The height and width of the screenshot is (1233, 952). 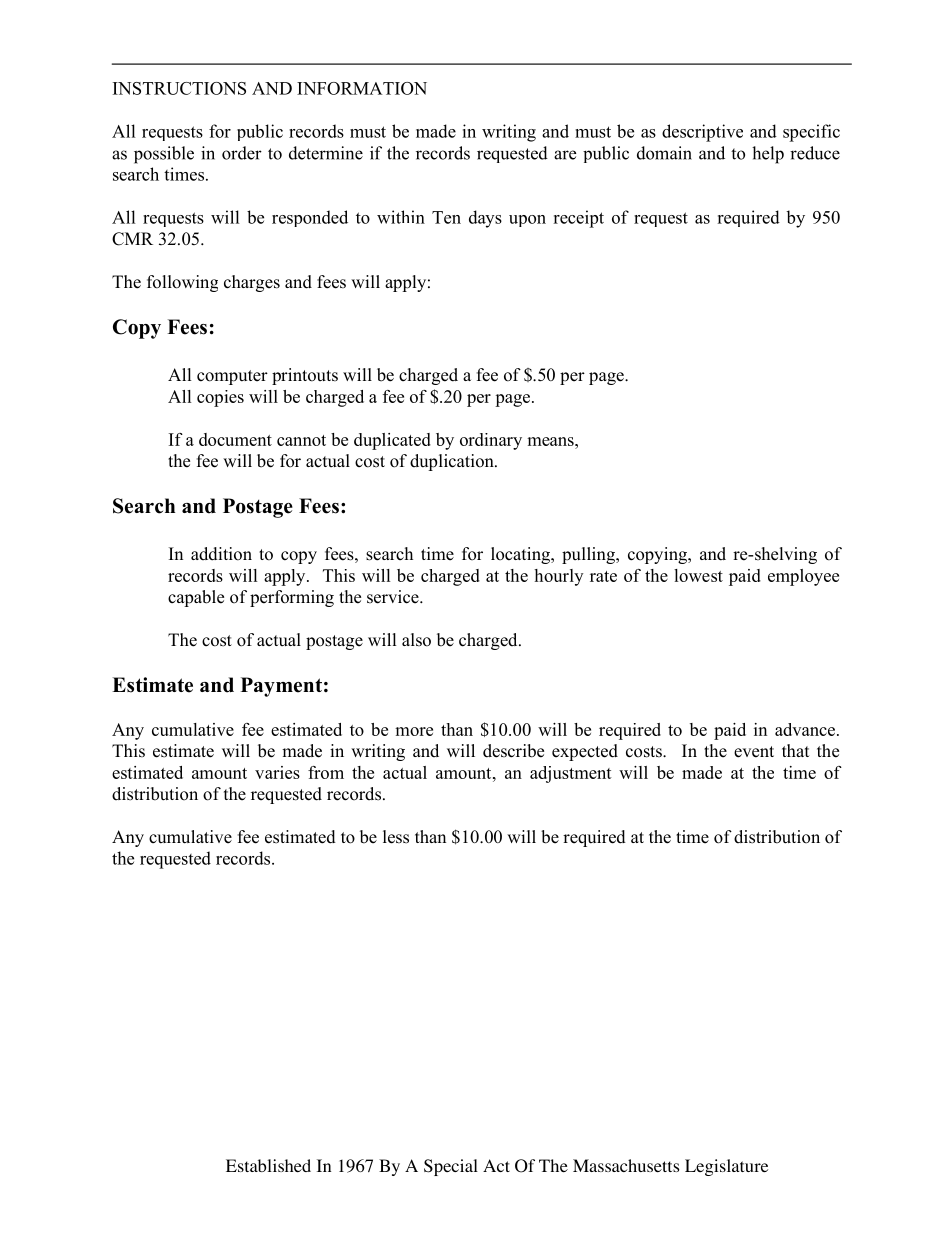 I want to click on varies, so click(x=277, y=772).
